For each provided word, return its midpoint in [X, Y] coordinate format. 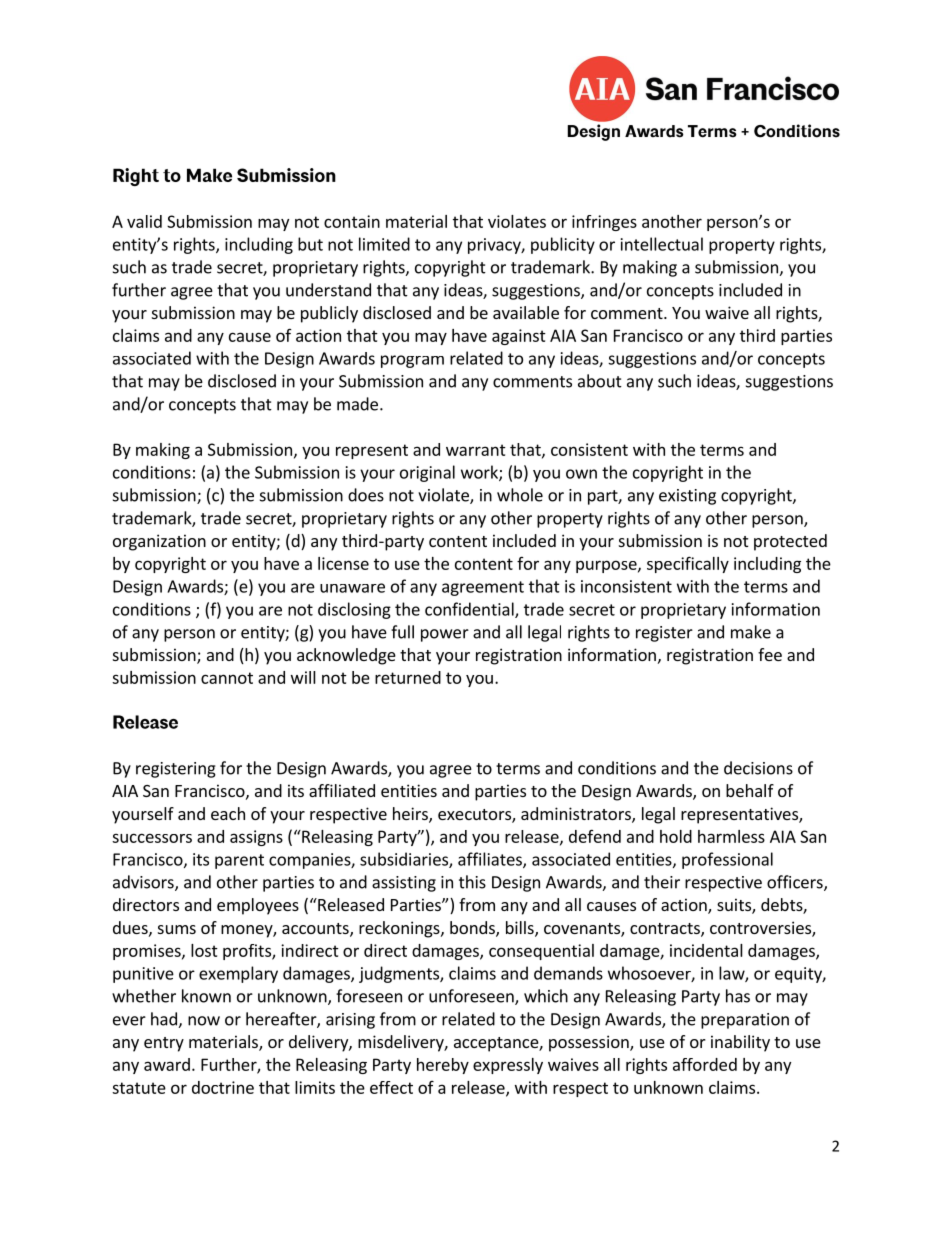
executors [475, 816]
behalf [750, 790]
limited [384, 244]
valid [144, 221]
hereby [443, 1066]
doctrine [223, 1087]
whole [520, 495]
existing [687, 497]
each [228, 813]
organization [159, 542]
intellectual [662, 244]
